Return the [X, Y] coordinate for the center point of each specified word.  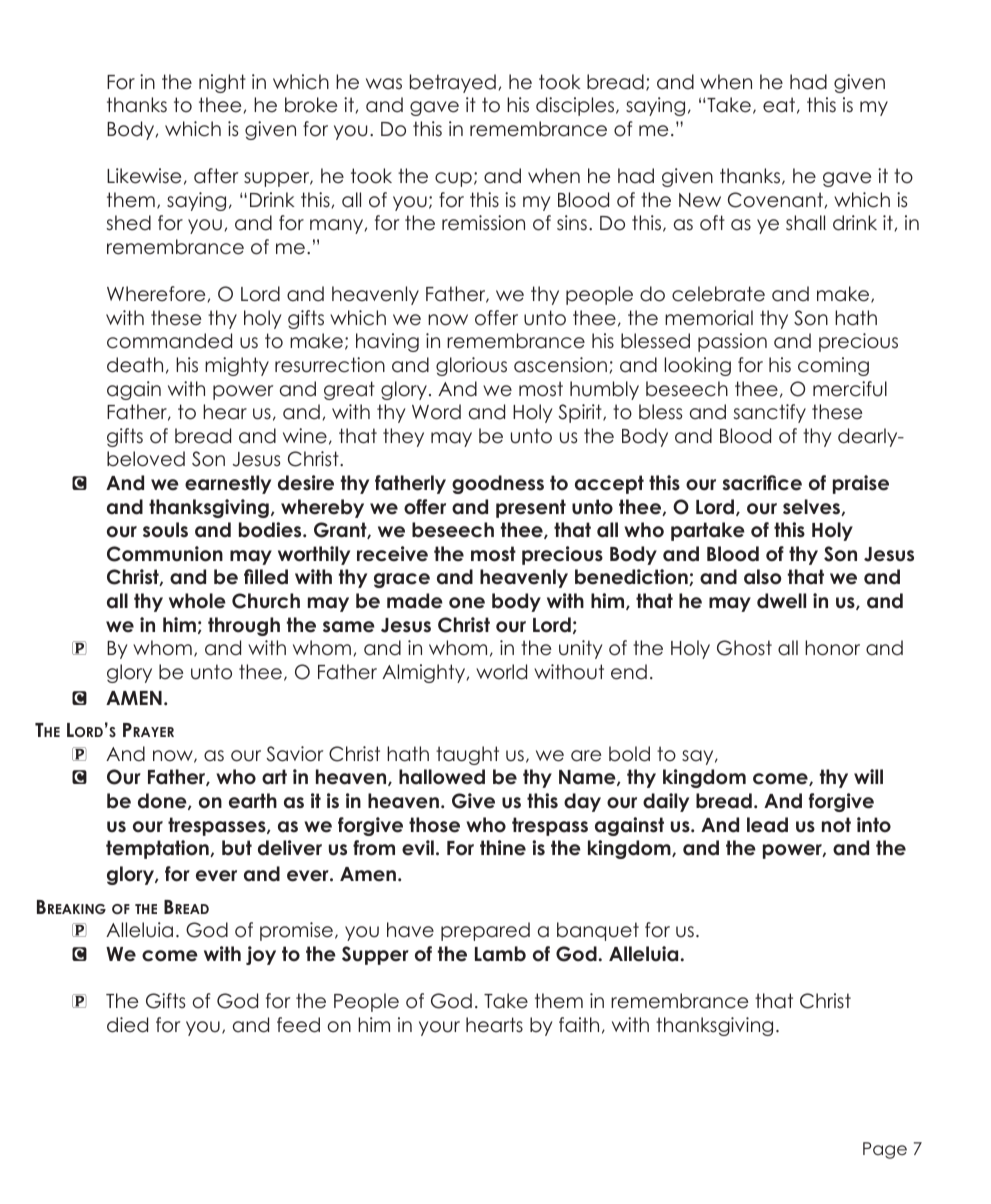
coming [833, 366]
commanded [169, 341]
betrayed [453, 83]
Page [885, 1150]
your [439, 1028]
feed [298, 1025]
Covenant [775, 200]
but [237, 848]
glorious [471, 366]
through [244, 626]
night [222, 83]
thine [503, 848]
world [501, 672]
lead [767, 825]
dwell [781, 601]
